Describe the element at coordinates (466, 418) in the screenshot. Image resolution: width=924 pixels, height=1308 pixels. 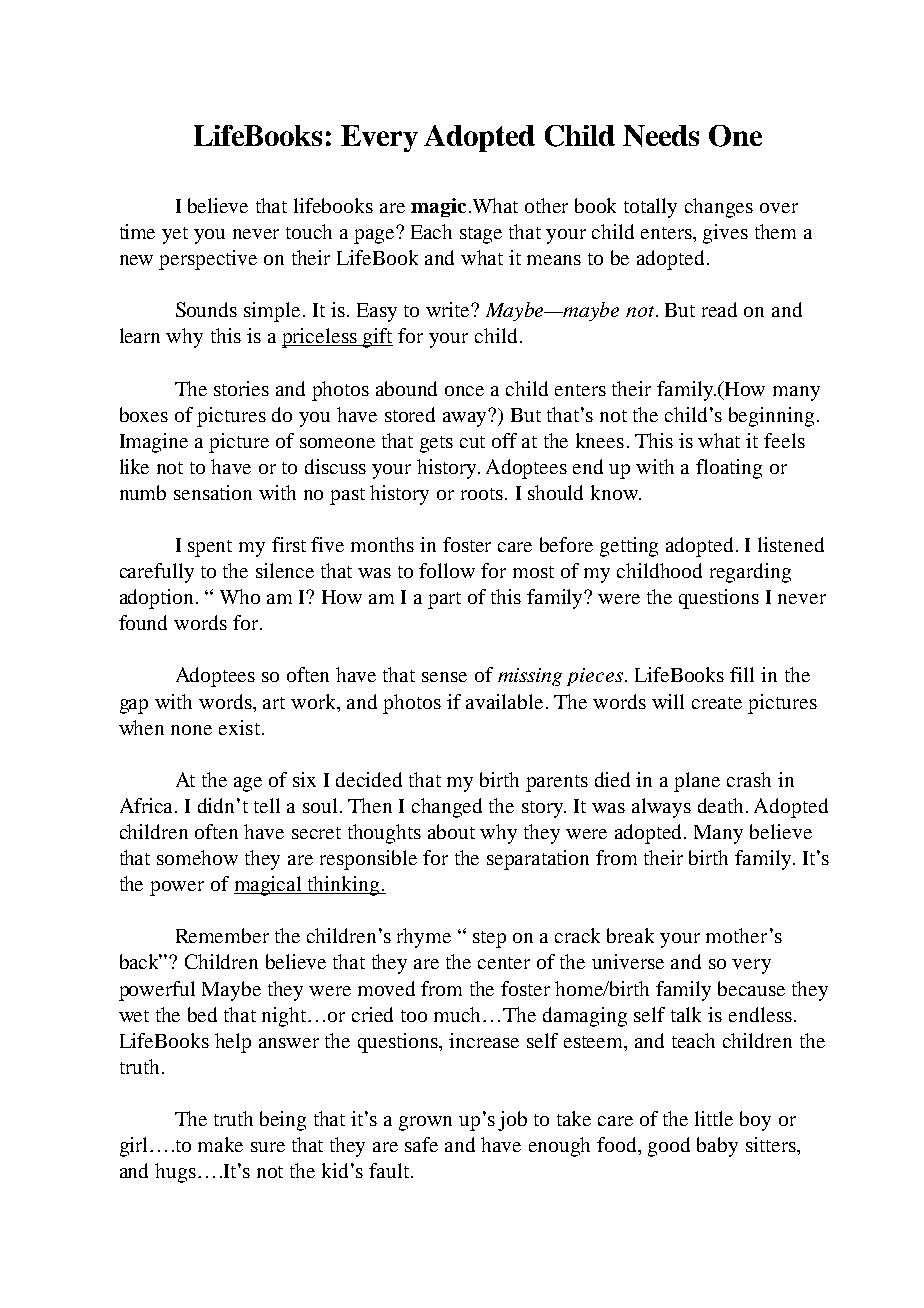
I see `away` at that location.
